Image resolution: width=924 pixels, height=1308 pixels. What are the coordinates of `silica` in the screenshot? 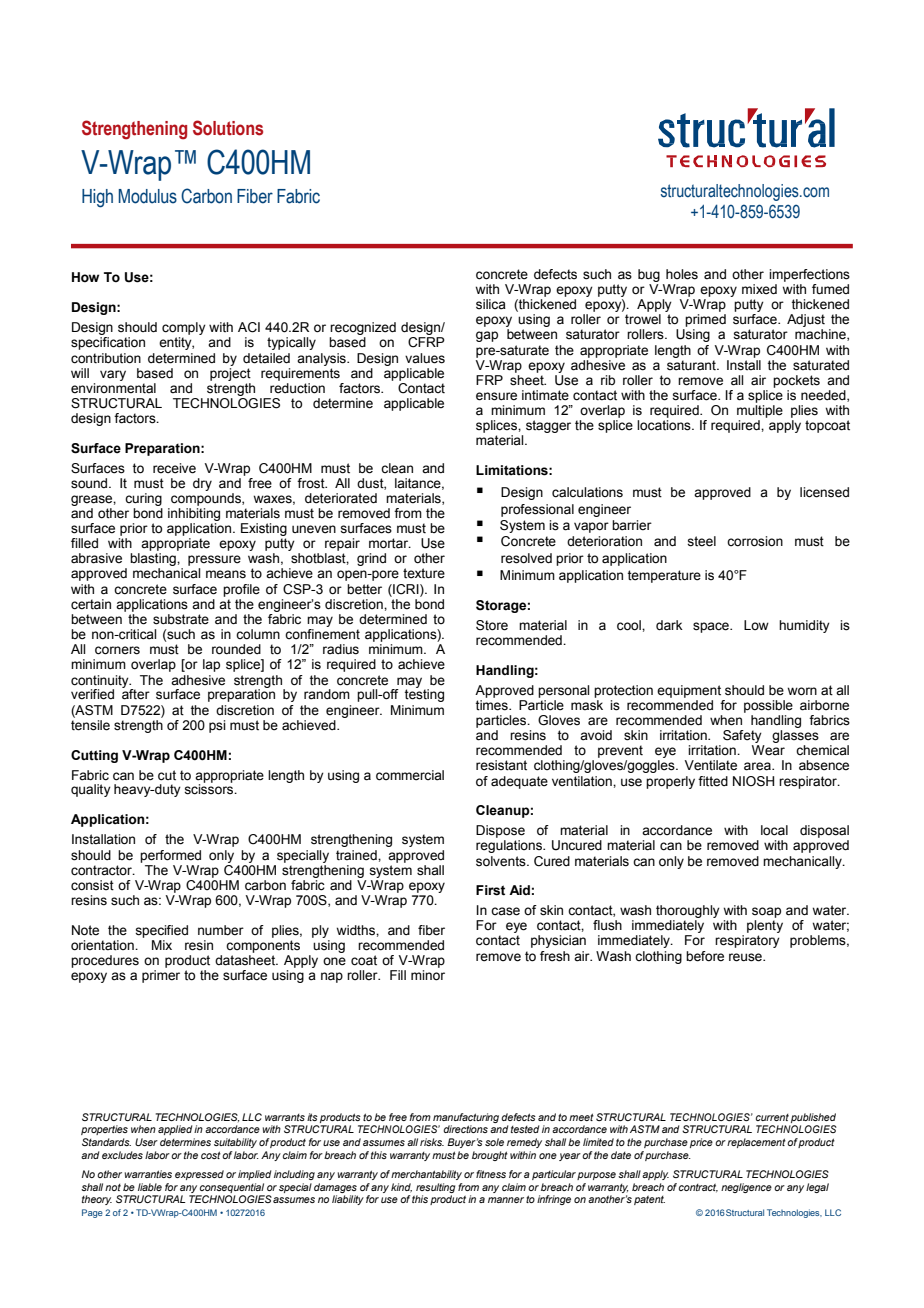 It's located at (491, 304).
